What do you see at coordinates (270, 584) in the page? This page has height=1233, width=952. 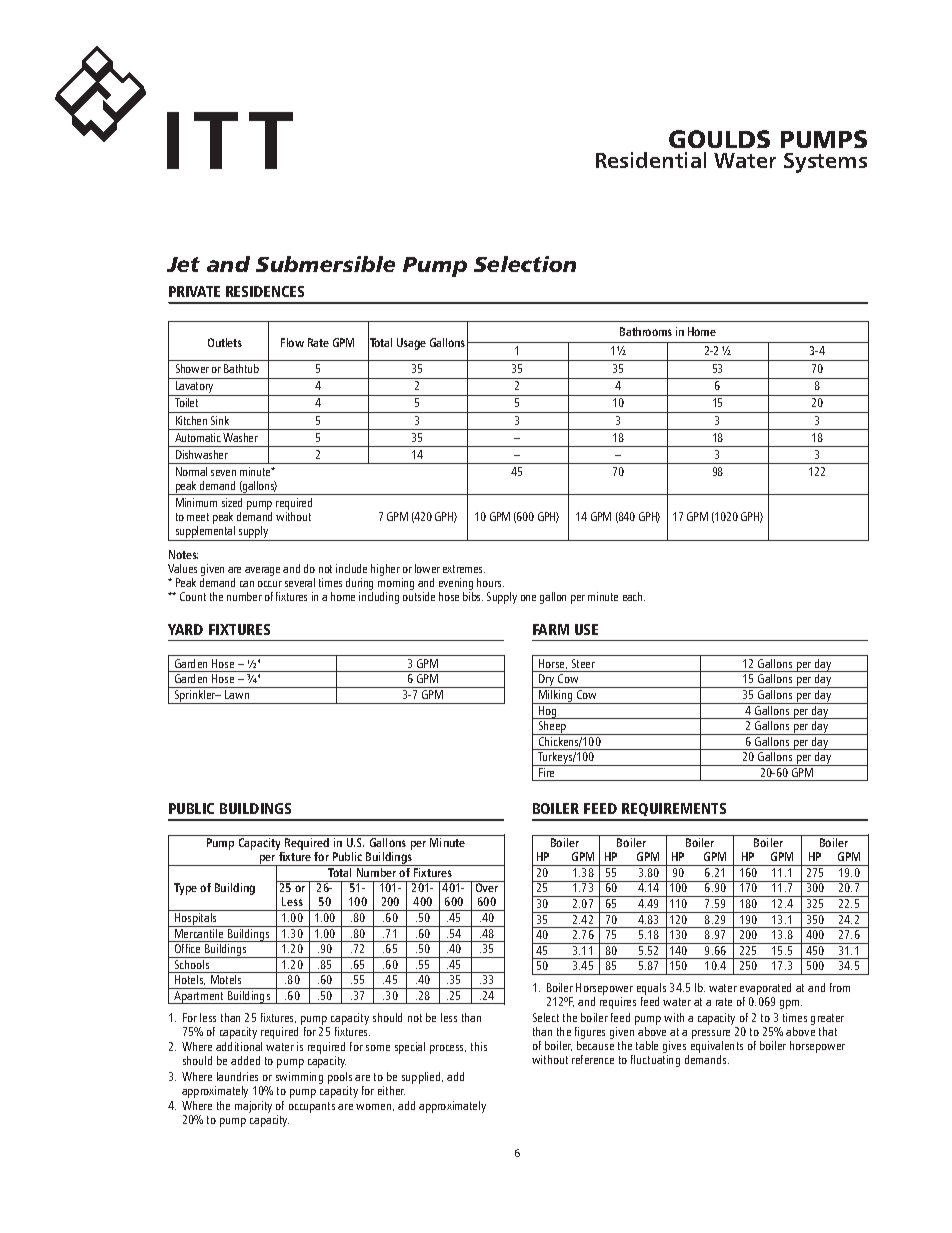 I see `occur` at bounding box center [270, 584].
